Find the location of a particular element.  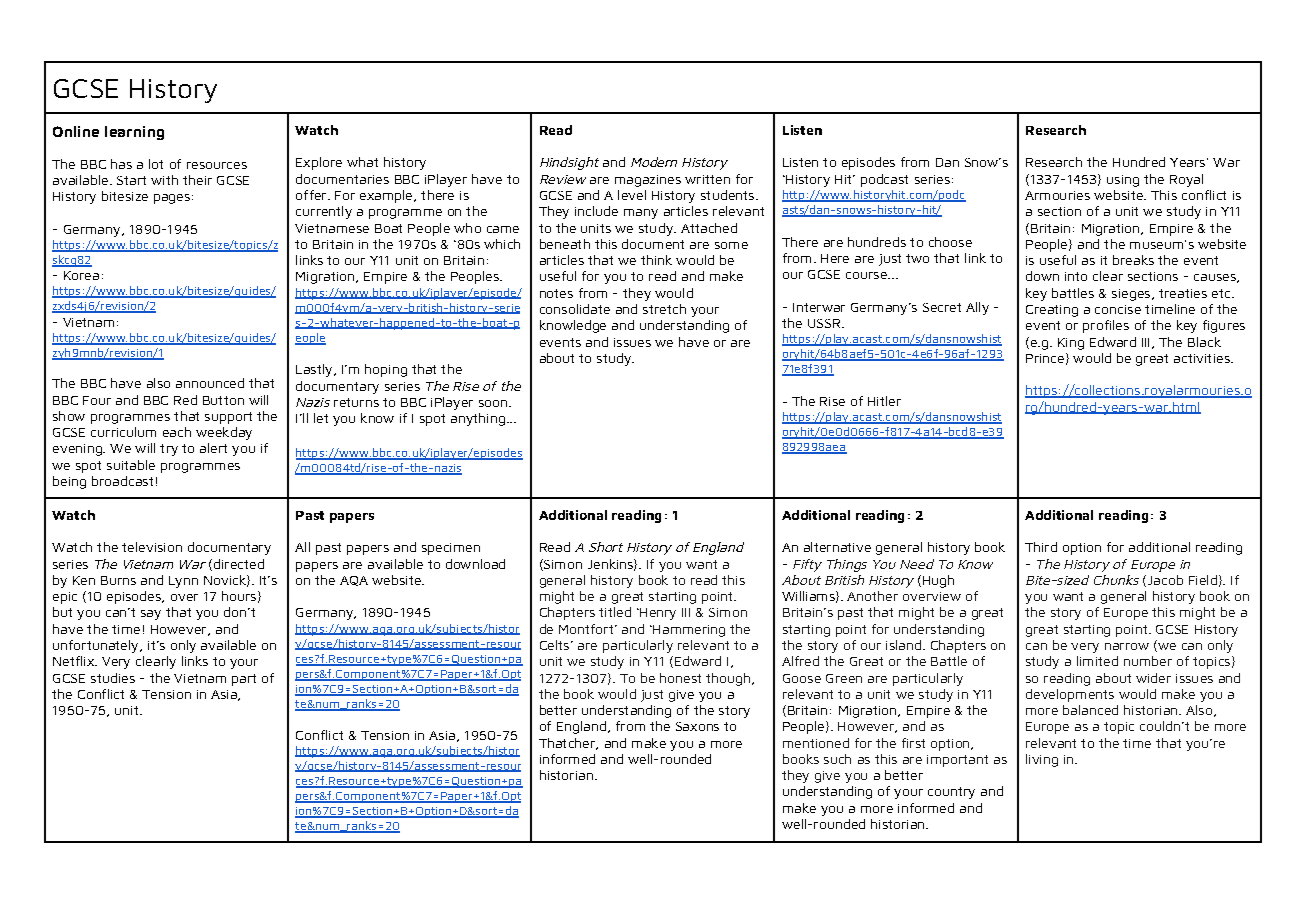

studies is located at coordinates (113, 678).
